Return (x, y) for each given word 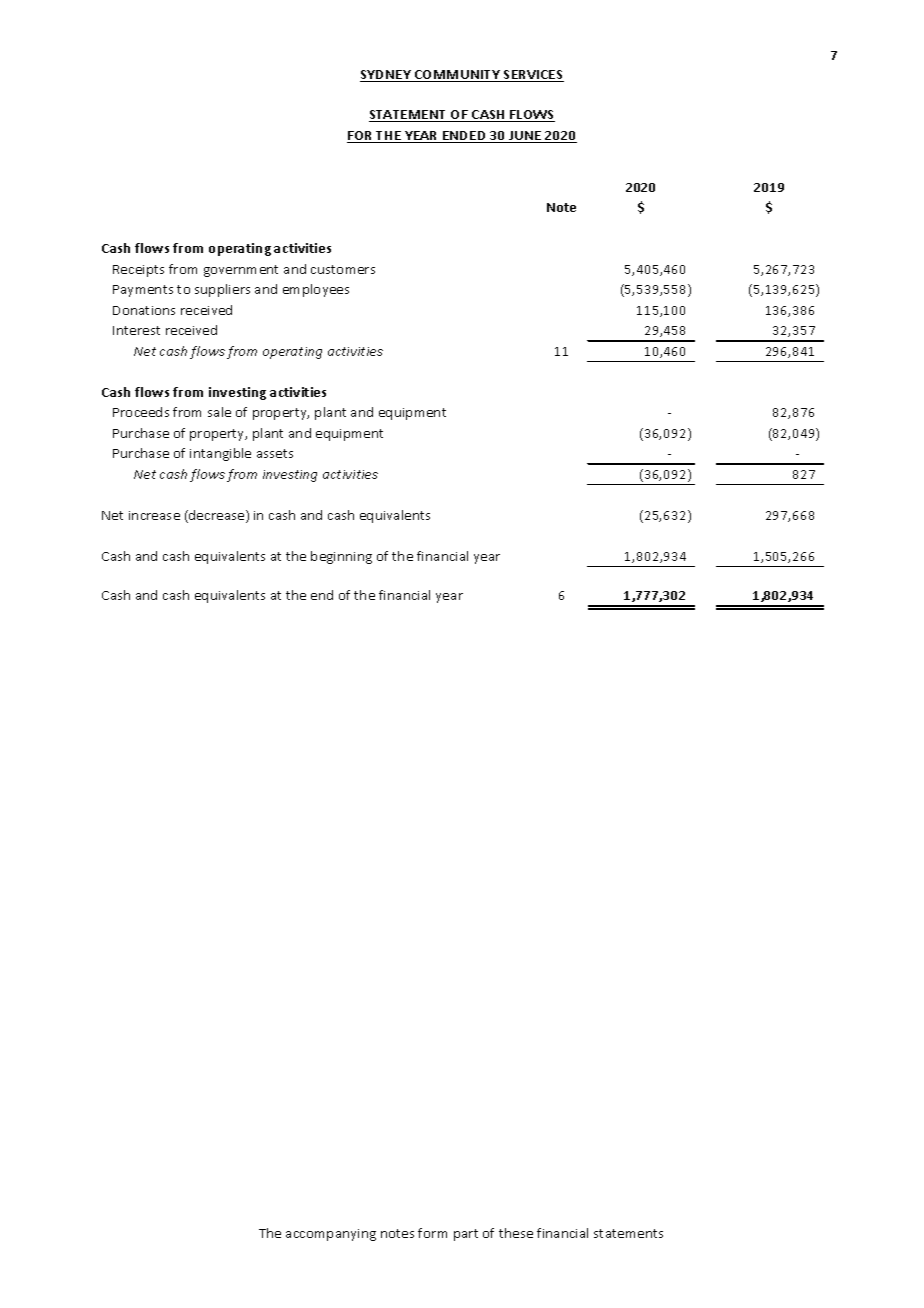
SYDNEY (387, 76)
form (432, 1233)
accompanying (331, 1235)
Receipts (138, 271)
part (466, 1235)
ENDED (465, 137)
